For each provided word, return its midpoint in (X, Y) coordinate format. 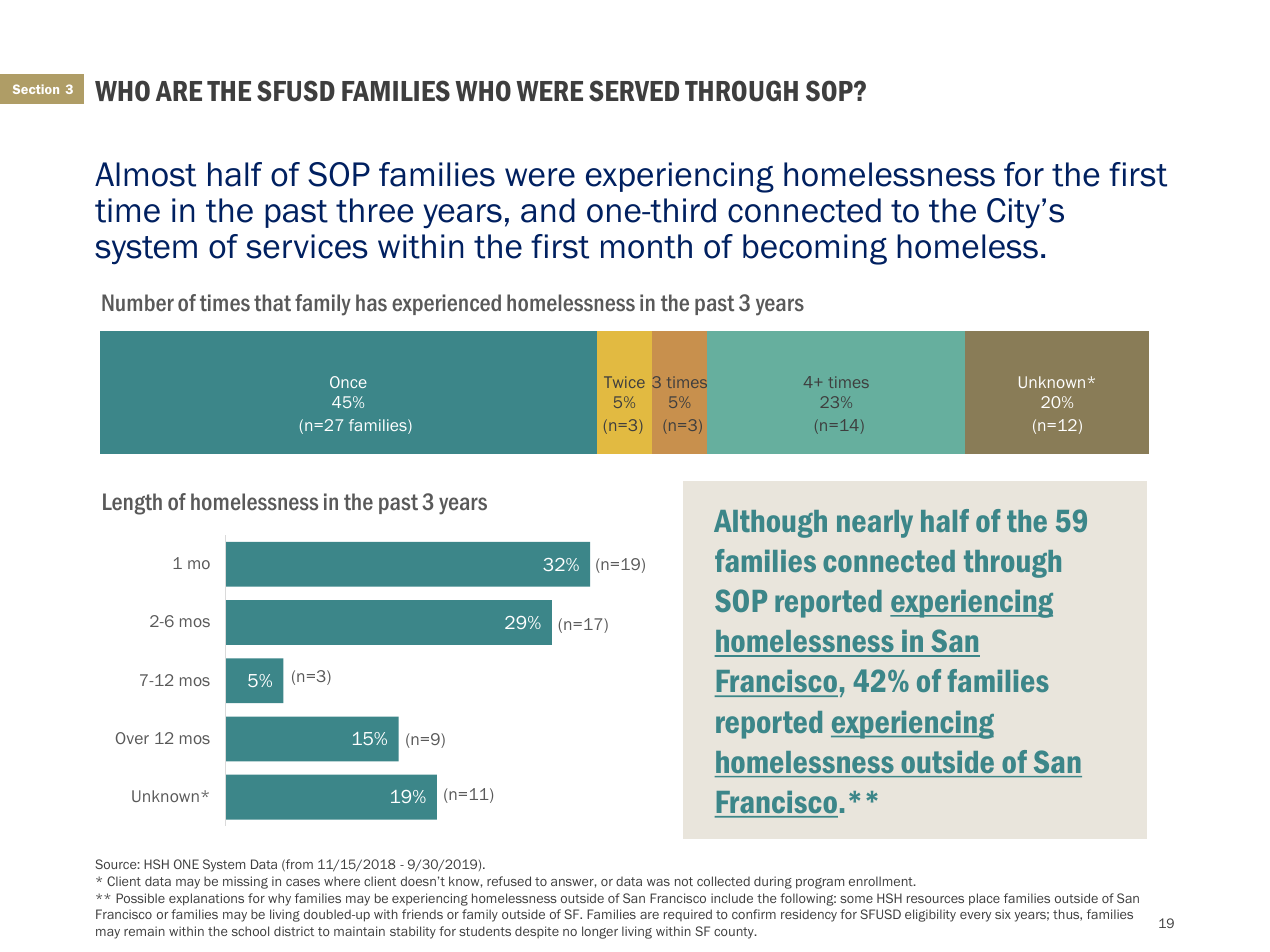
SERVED (634, 91)
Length (132, 504)
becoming (815, 249)
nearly (875, 524)
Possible (140, 898)
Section (36, 89)
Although (770, 524)
